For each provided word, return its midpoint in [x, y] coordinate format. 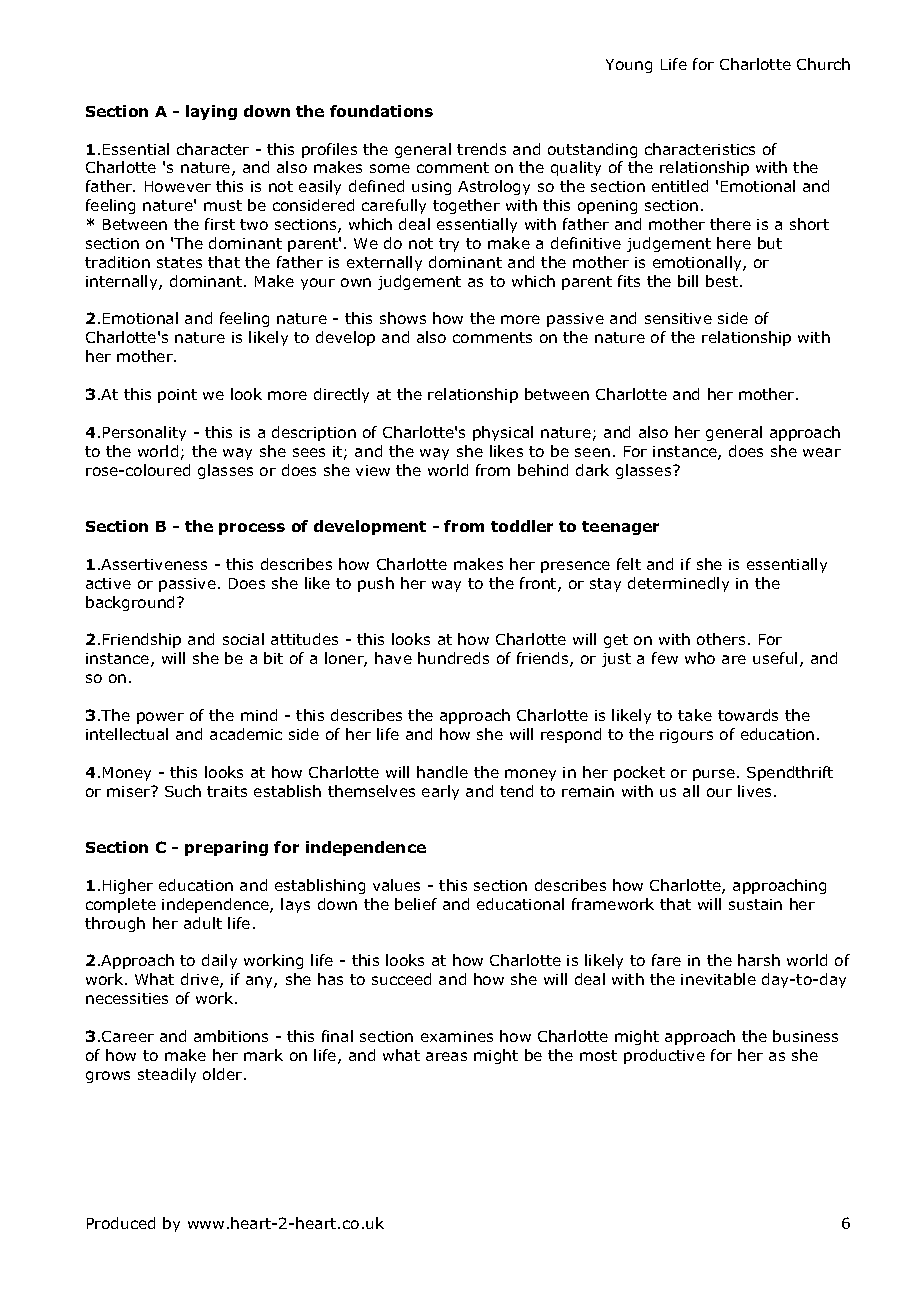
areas [446, 1056]
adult [203, 923]
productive [664, 1056]
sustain [755, 904]
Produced [121, 1223]
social [243, 639]
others [721, 639]
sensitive [678, 318]
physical [503, 433]
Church [823, 64]
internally [123, 282]
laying [211, 112]
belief [416, 904]
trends [481, 149]
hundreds [453, 658]
